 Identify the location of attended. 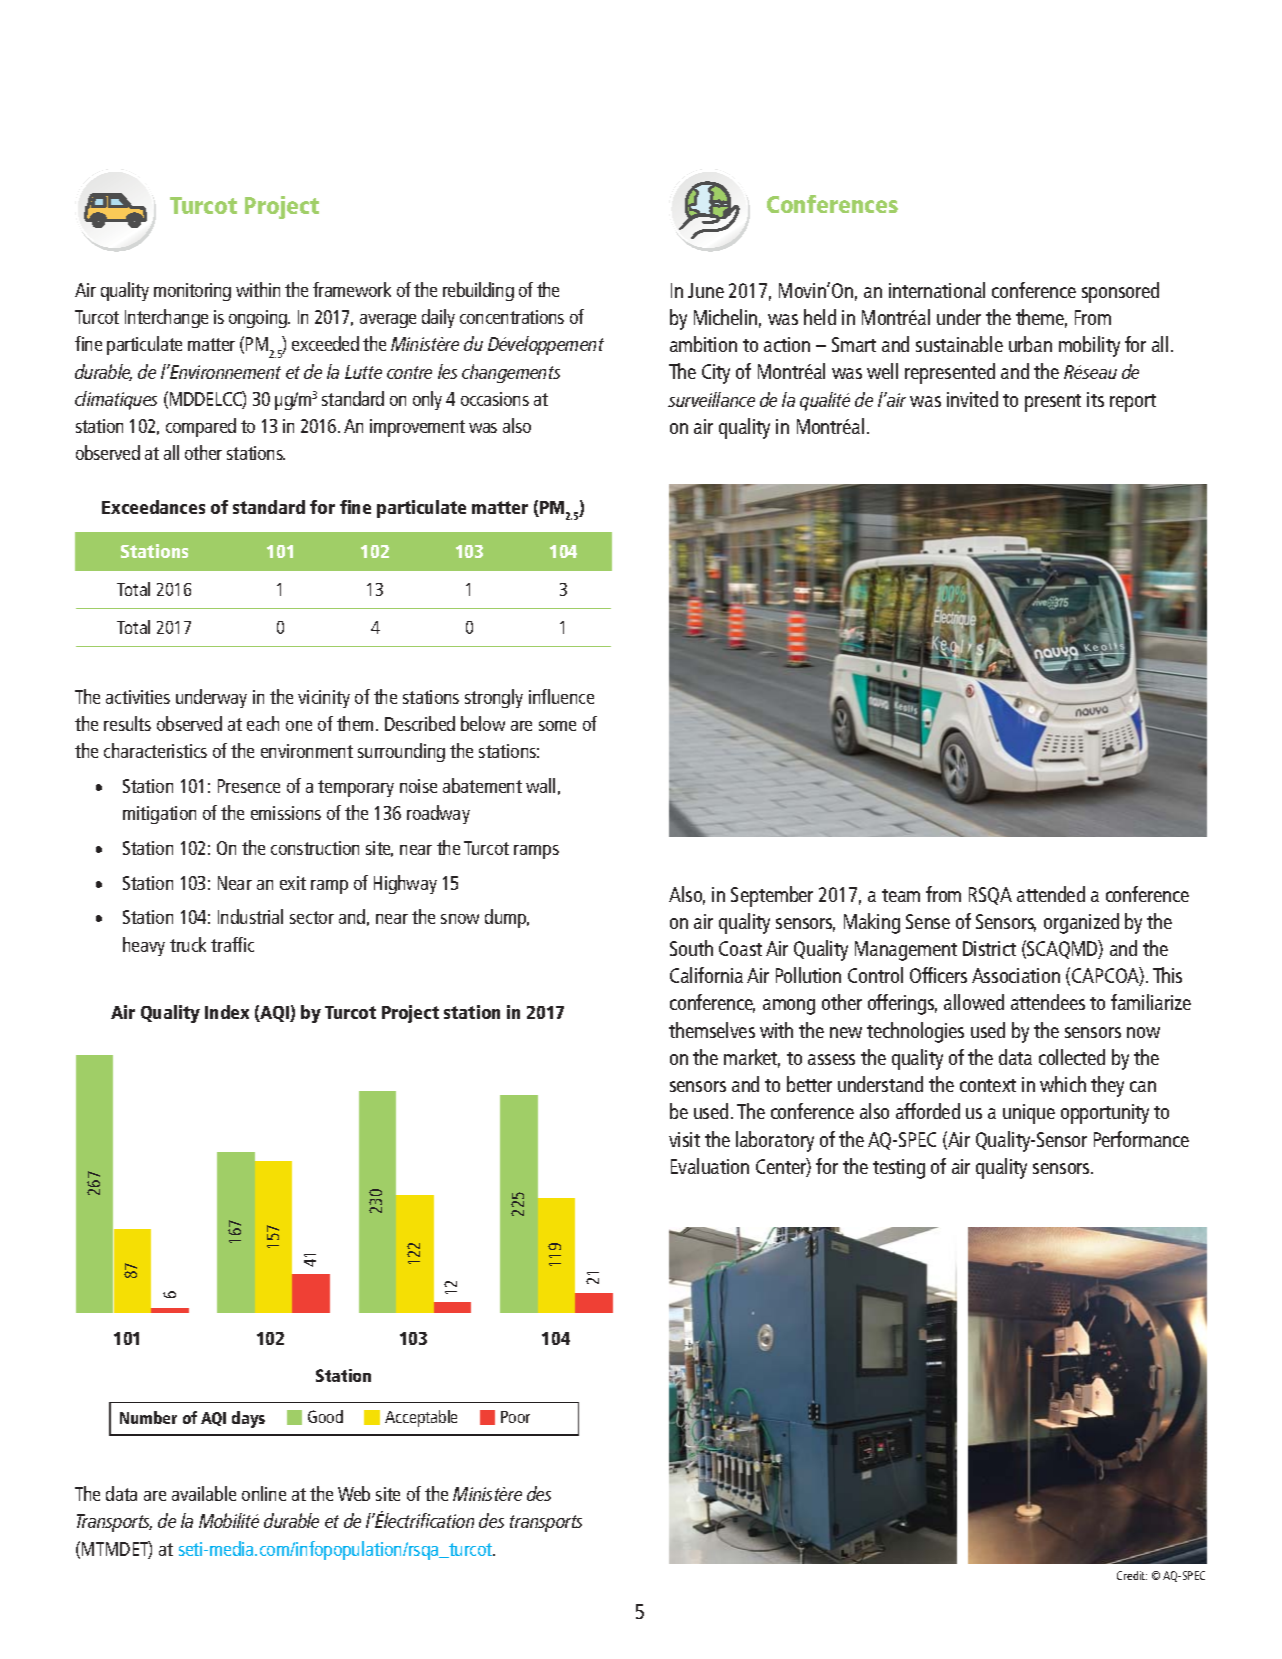
(1051, 894).
